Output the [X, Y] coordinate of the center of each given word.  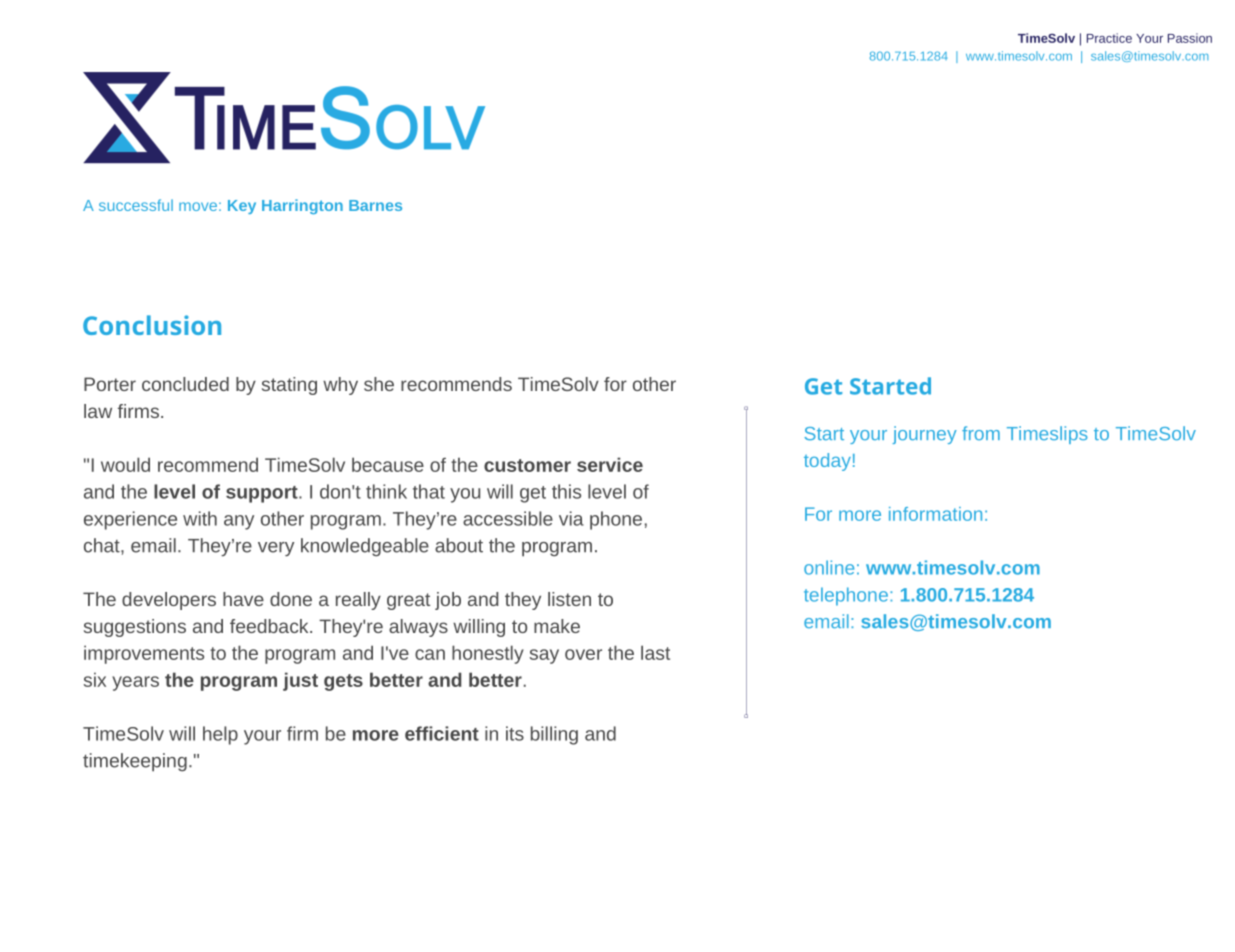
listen [569, 599]
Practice [1109, 38]
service [610, 464]
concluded [185, 384]
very [276, 549]
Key [242, 207]
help [220, 735]
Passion [1190, 38]
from [981, 433]
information [935, 514]
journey [924, 435]
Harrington [302, 206]
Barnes [375, 205]
